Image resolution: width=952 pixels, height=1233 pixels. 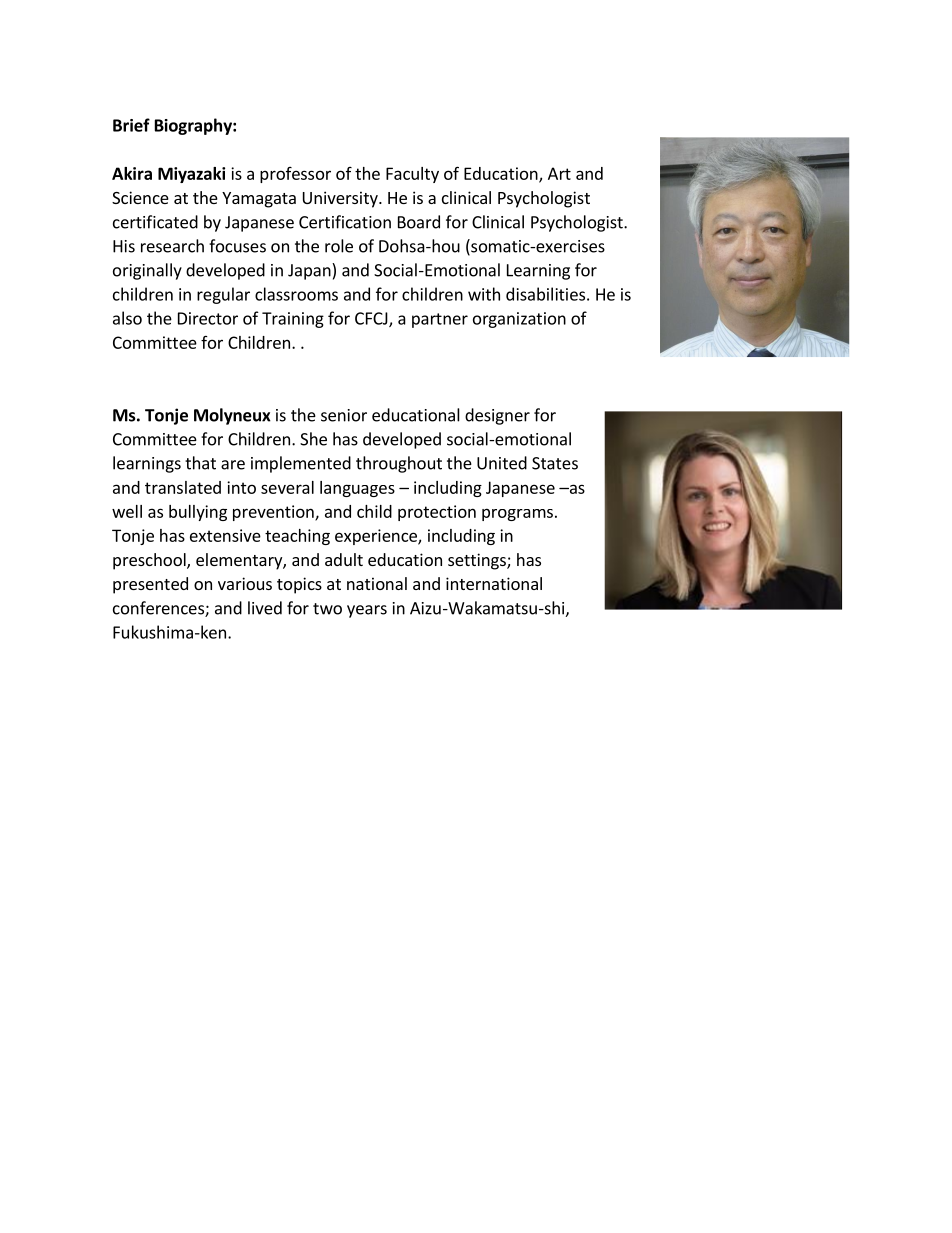 What do you see at coordinates (502, 463) in the screenshot?
I see `United` at bounding box center [502, 463].
